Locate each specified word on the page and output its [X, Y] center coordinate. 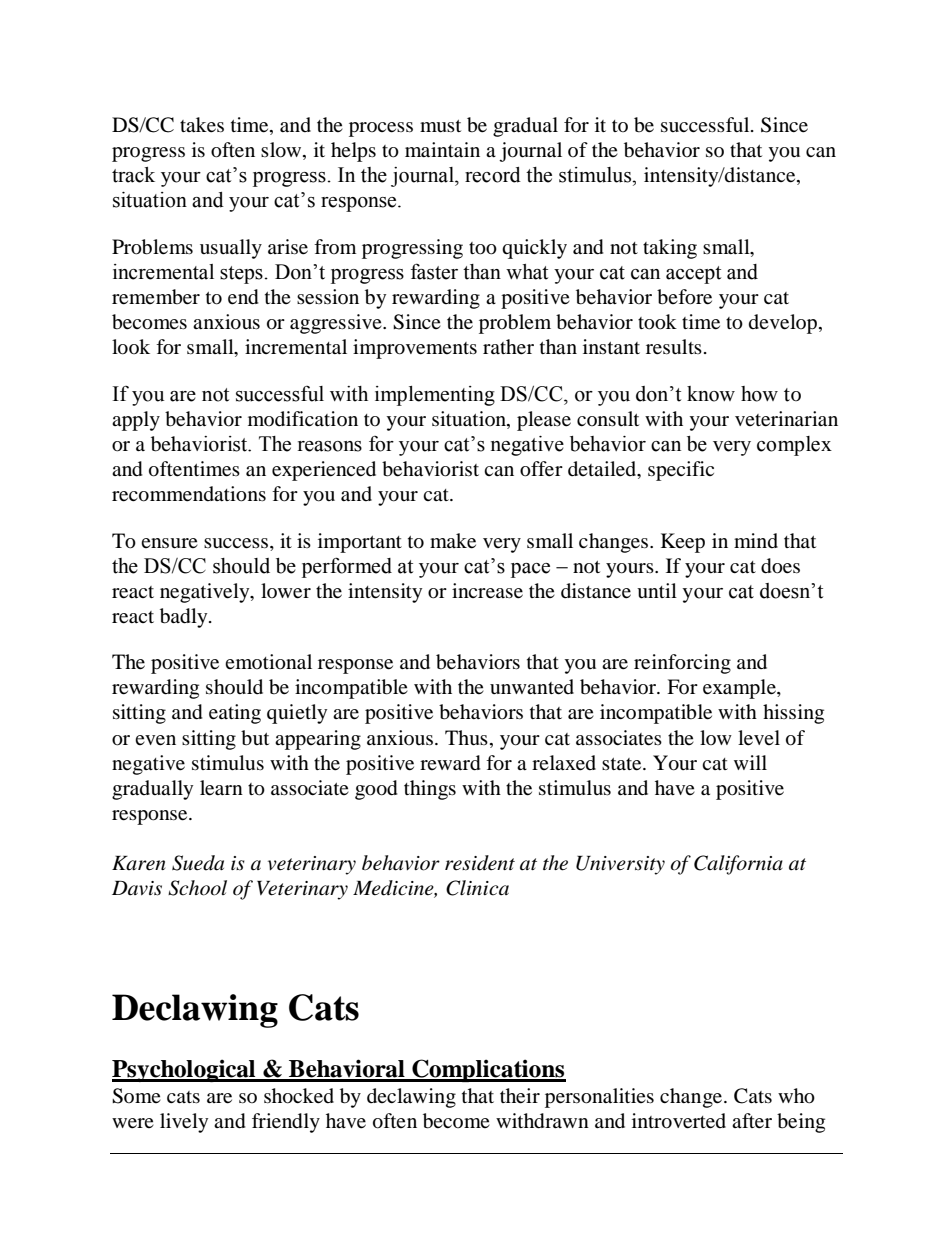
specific [681, 471]
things [430, 790]
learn [221, 788]
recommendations [189, 494]
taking [670, 249]
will [750, 762]
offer [541, 469]
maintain [442, 149]
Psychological [185, 1070]
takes [202, 125]
